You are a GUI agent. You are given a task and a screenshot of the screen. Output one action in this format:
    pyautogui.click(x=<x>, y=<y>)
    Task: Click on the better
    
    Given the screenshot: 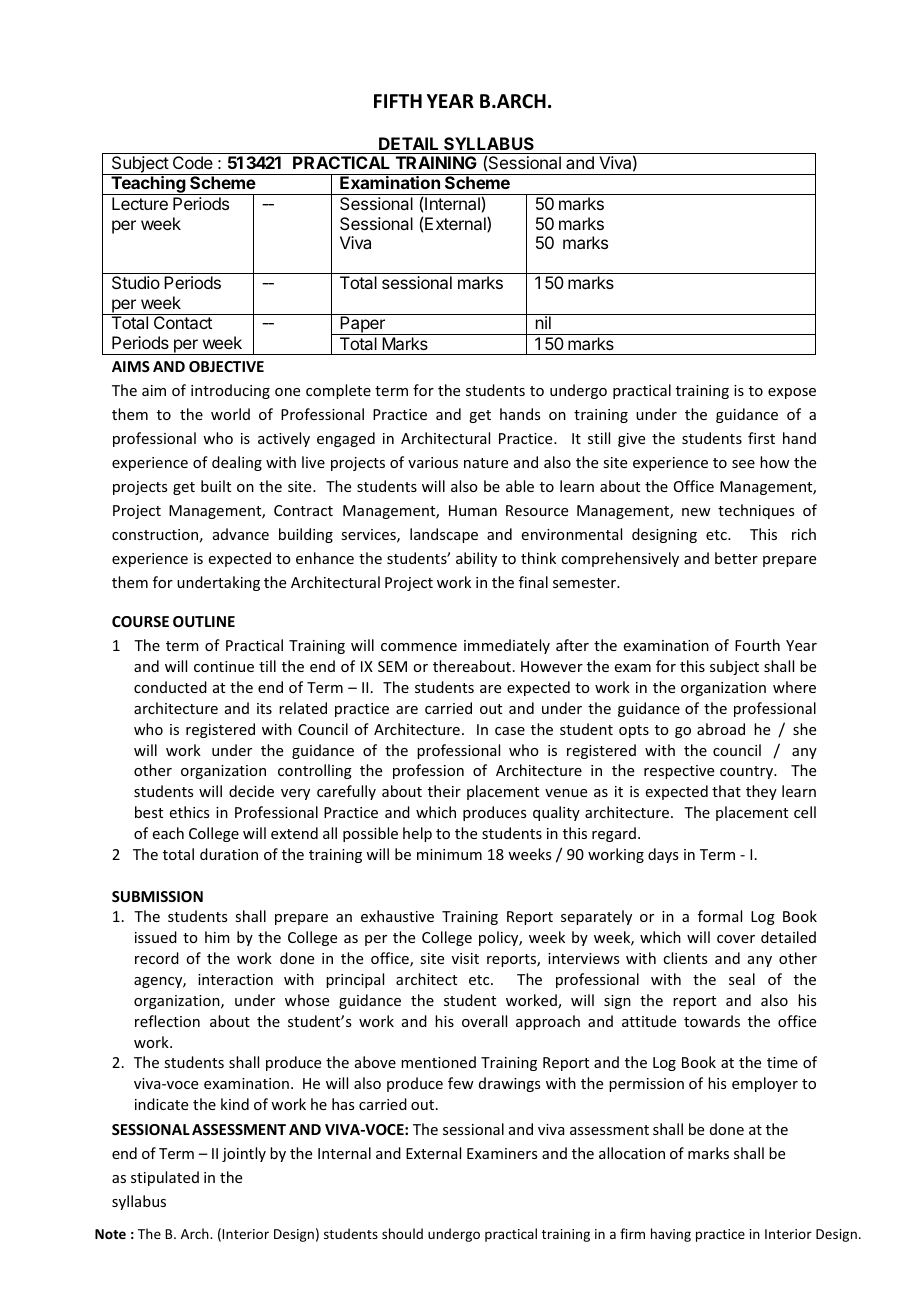 What is the action you would take?
    pyautogui.click(x=736, y=558)
